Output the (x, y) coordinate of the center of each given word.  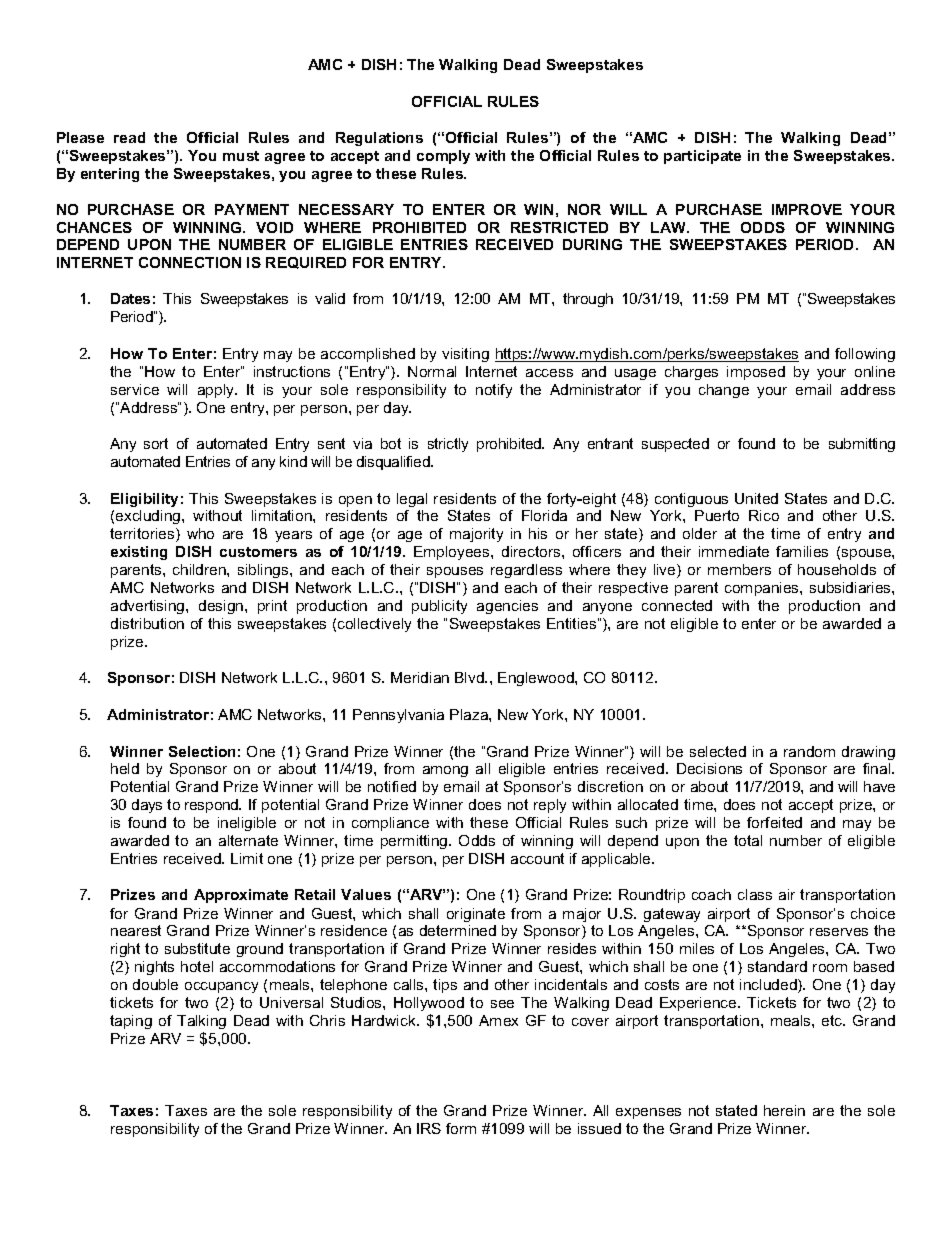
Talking (201, 1022)
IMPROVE (807, 209)
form (461, 1128)
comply (443, 157)
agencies (507, 607)
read (129, 137)
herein (784, 1110)
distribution (147, 623)
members (739, 569)
